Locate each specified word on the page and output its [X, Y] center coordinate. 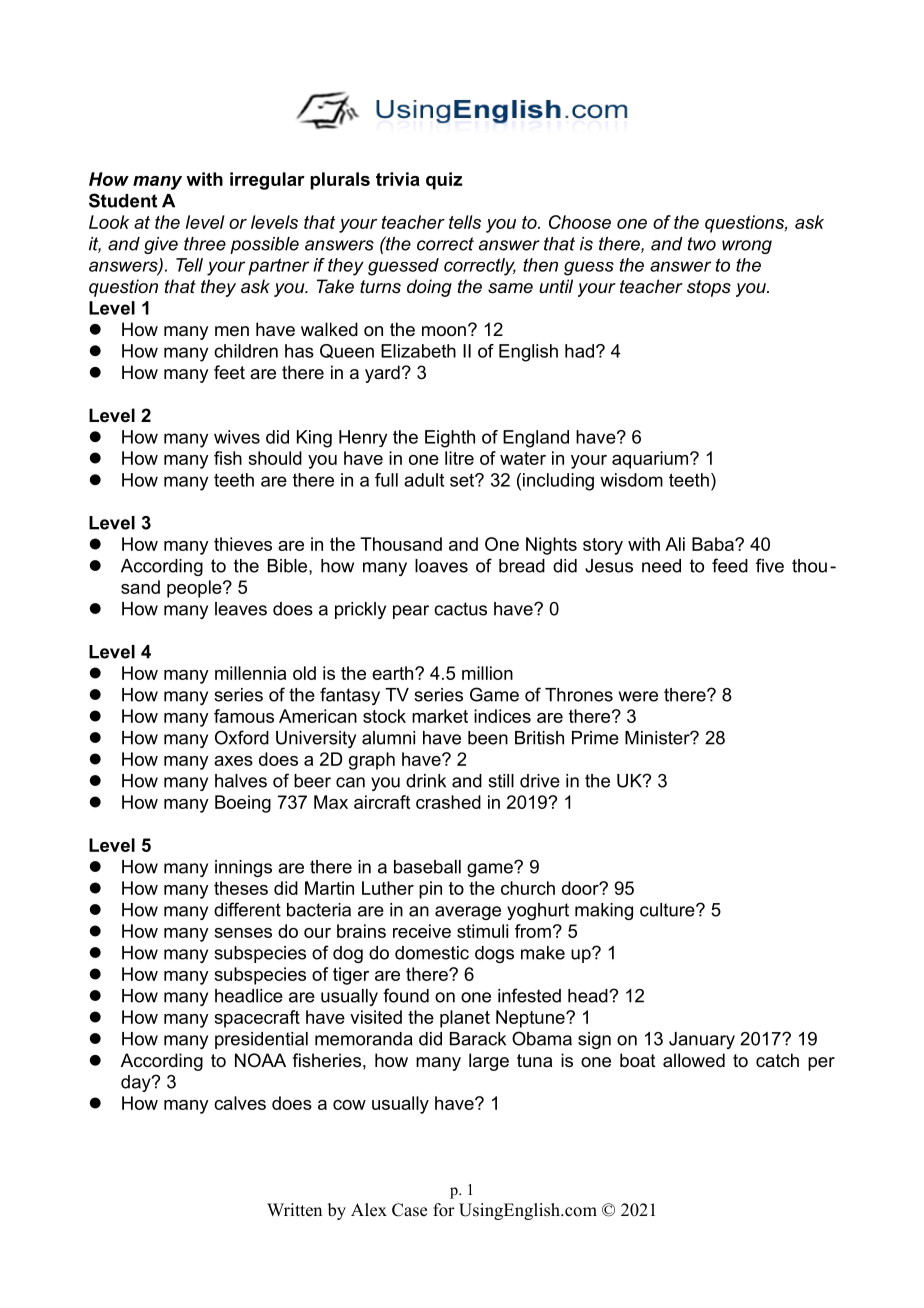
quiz [444, 181]
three [205, 244]
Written [294, 1210]
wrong [747, 247]
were [638, 696]
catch [777, 1060]
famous [244, 716]
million [487, 673]
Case [409, 1210]
